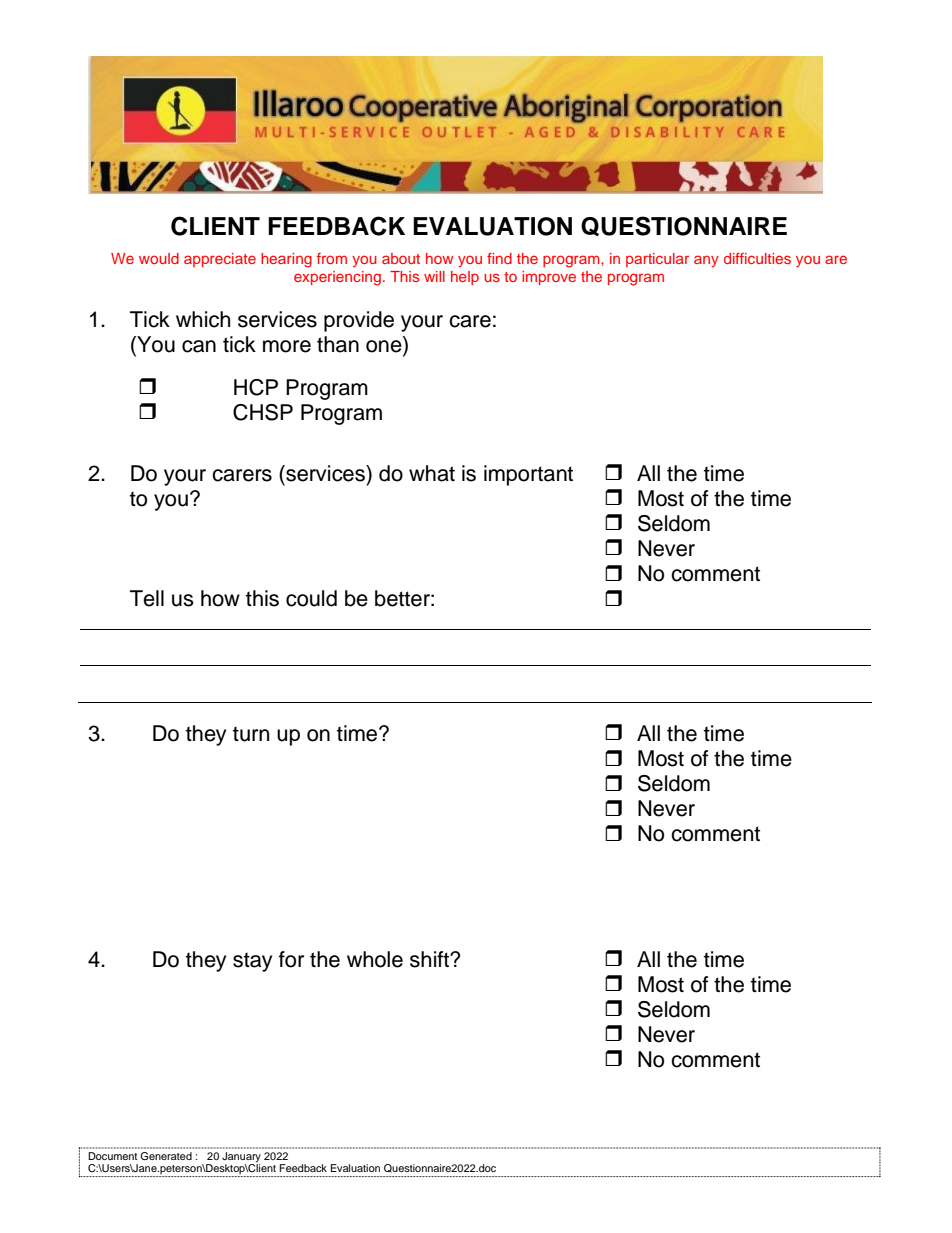 The image size is (952, 1233). What do you see at coordinates (252, 962) in the document?
I see `stay` at bounding box center [252, 962].
